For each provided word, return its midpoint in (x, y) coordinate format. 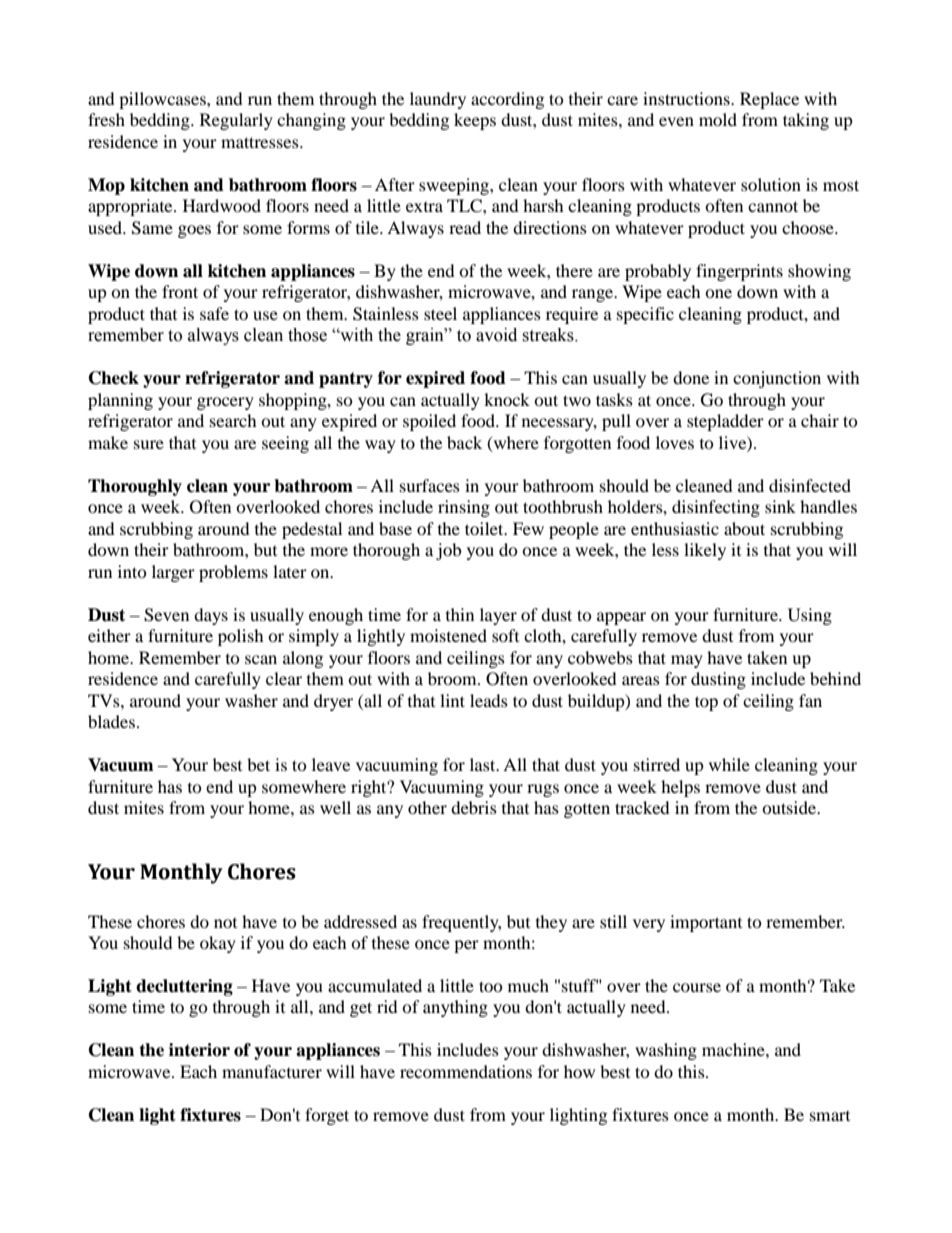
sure (149, 444)
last (484, 764)
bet (258, 764)
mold (718, 119)
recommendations (466, 1071)
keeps (475, 121)
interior (199, 1050)
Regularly (236, 121)
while (729, 764)
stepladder (725, 422)
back (464, 442)
